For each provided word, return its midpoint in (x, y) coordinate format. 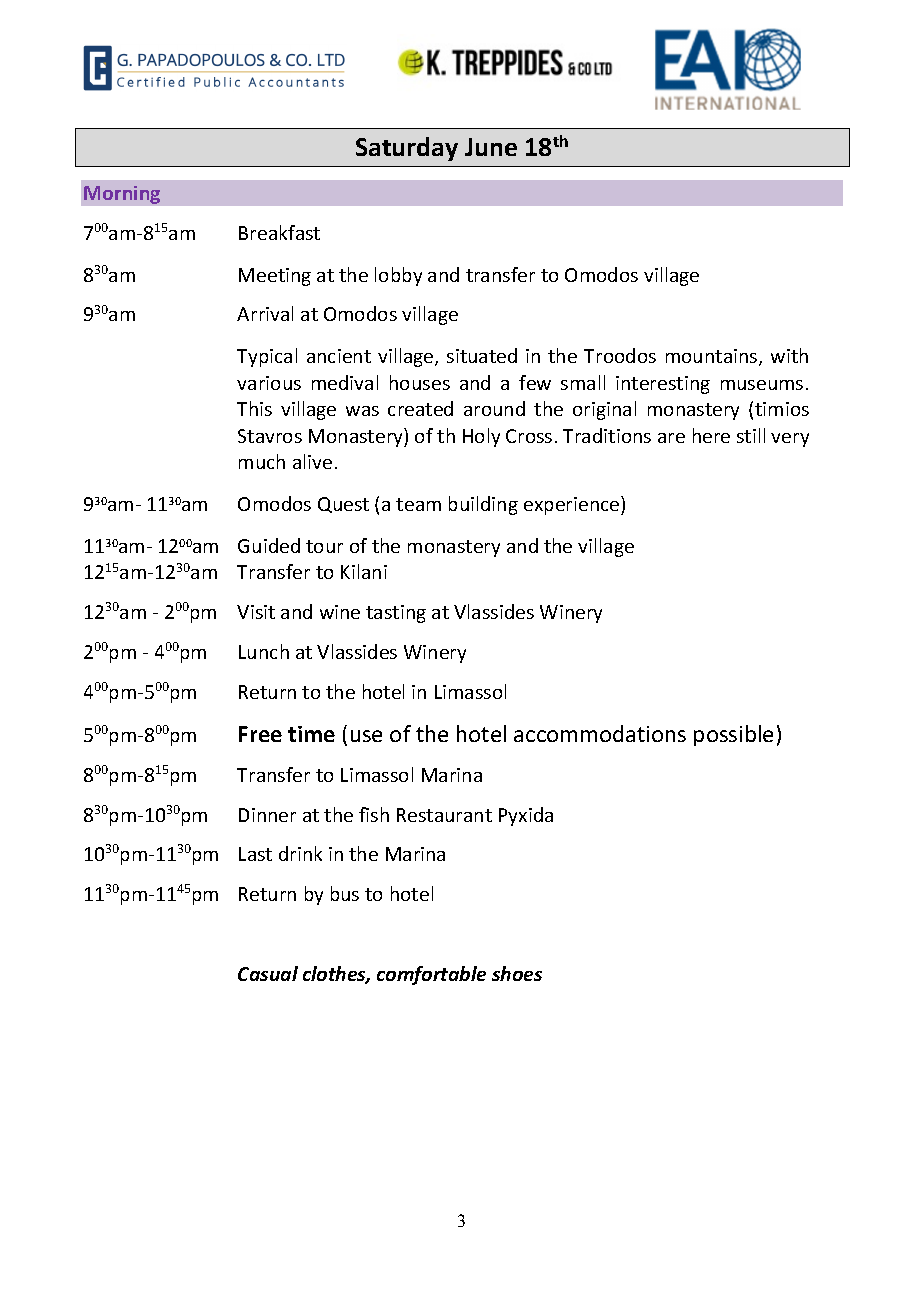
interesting (663, 385)
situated (482, 355)
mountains (713, 357)
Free (260, 734)
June (491, 147)
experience (573, 505)
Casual (268, 973)
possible (733, 735)
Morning (122, 195)
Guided (269, 545)
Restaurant (444, 815)
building (483, 505)
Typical (267, 357)
